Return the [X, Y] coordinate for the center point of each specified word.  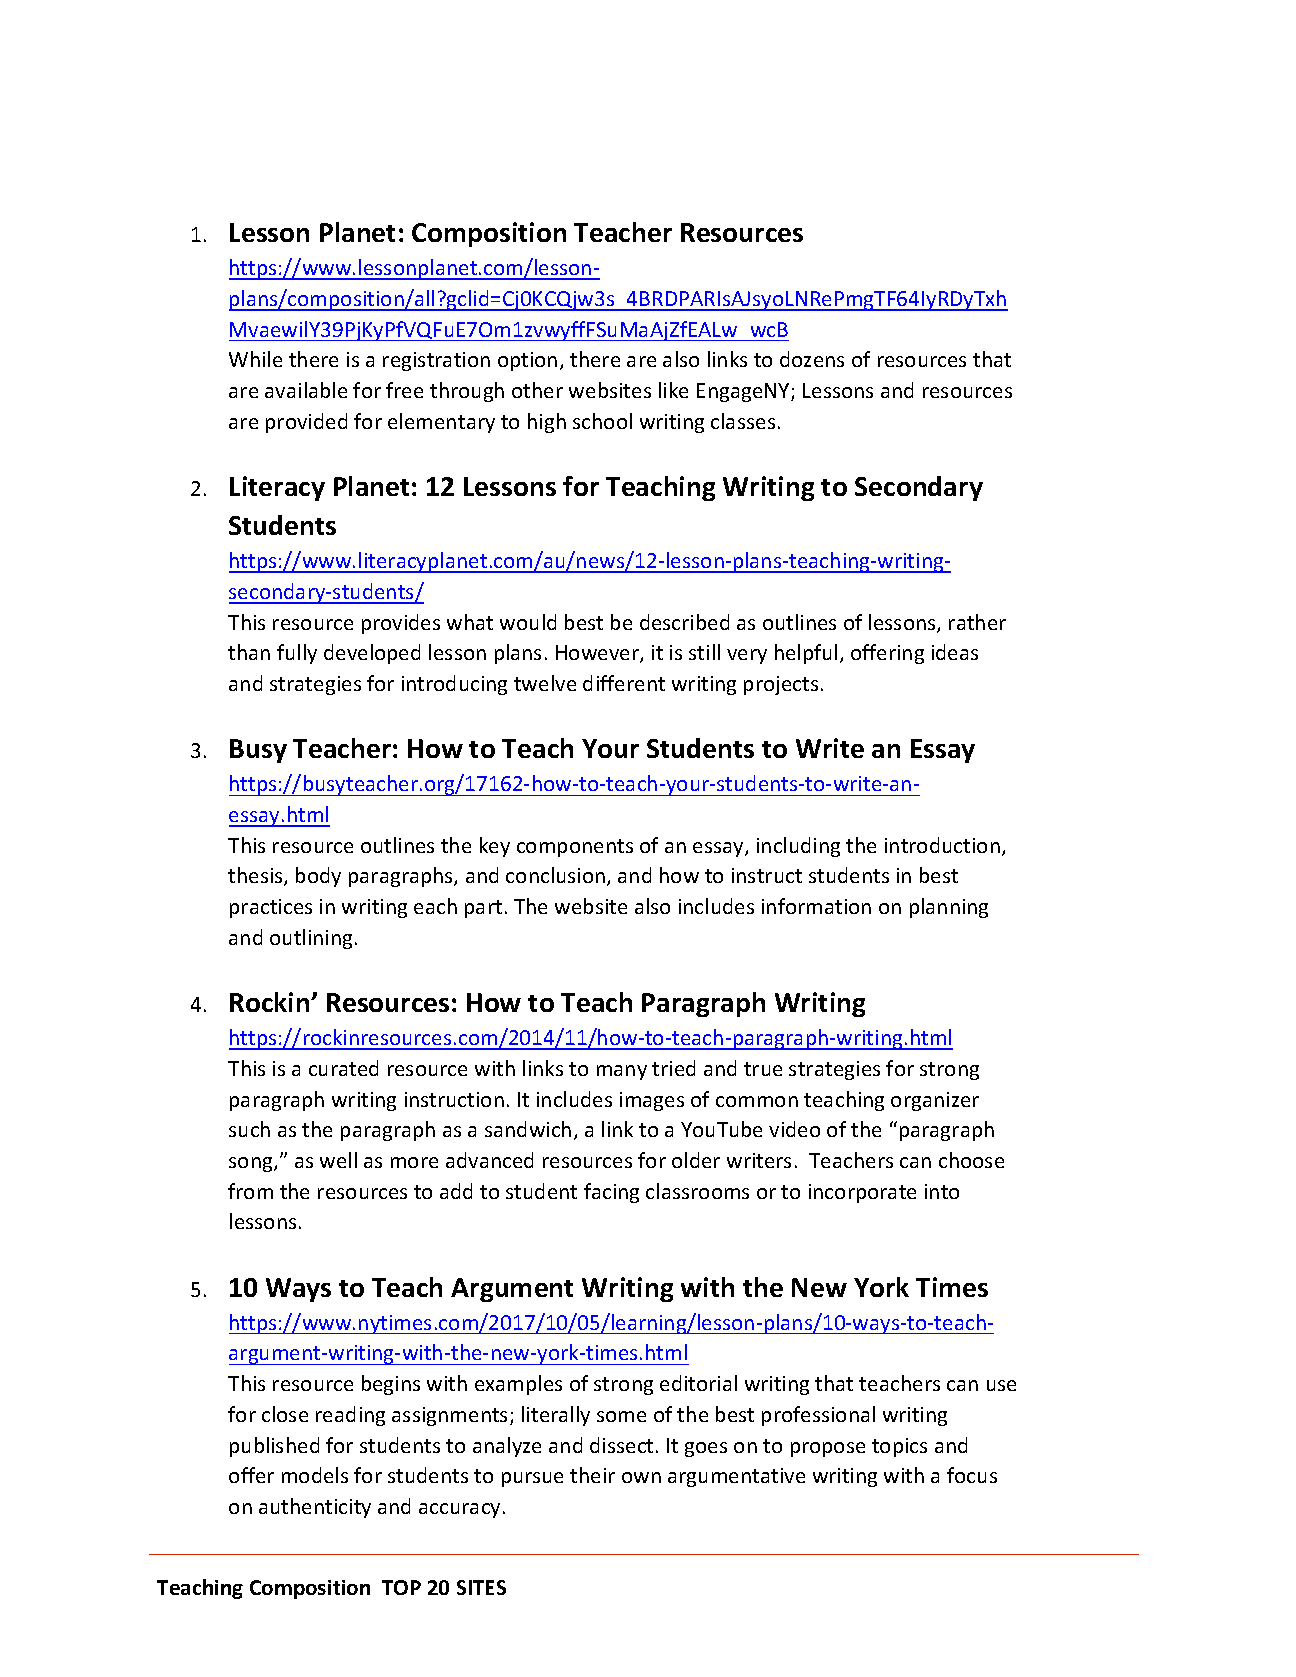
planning [949, 908]
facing [611, 1193]
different [624, 683]
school [602, 421]
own [641, 1477]
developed [372, 654]
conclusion [557, 876]
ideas [955, 652]
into [942, 1191]
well [338, 1160]
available [306, 390]
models [315, 1475]
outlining [311, 939]
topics [899, 1447]
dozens [812, 359]
